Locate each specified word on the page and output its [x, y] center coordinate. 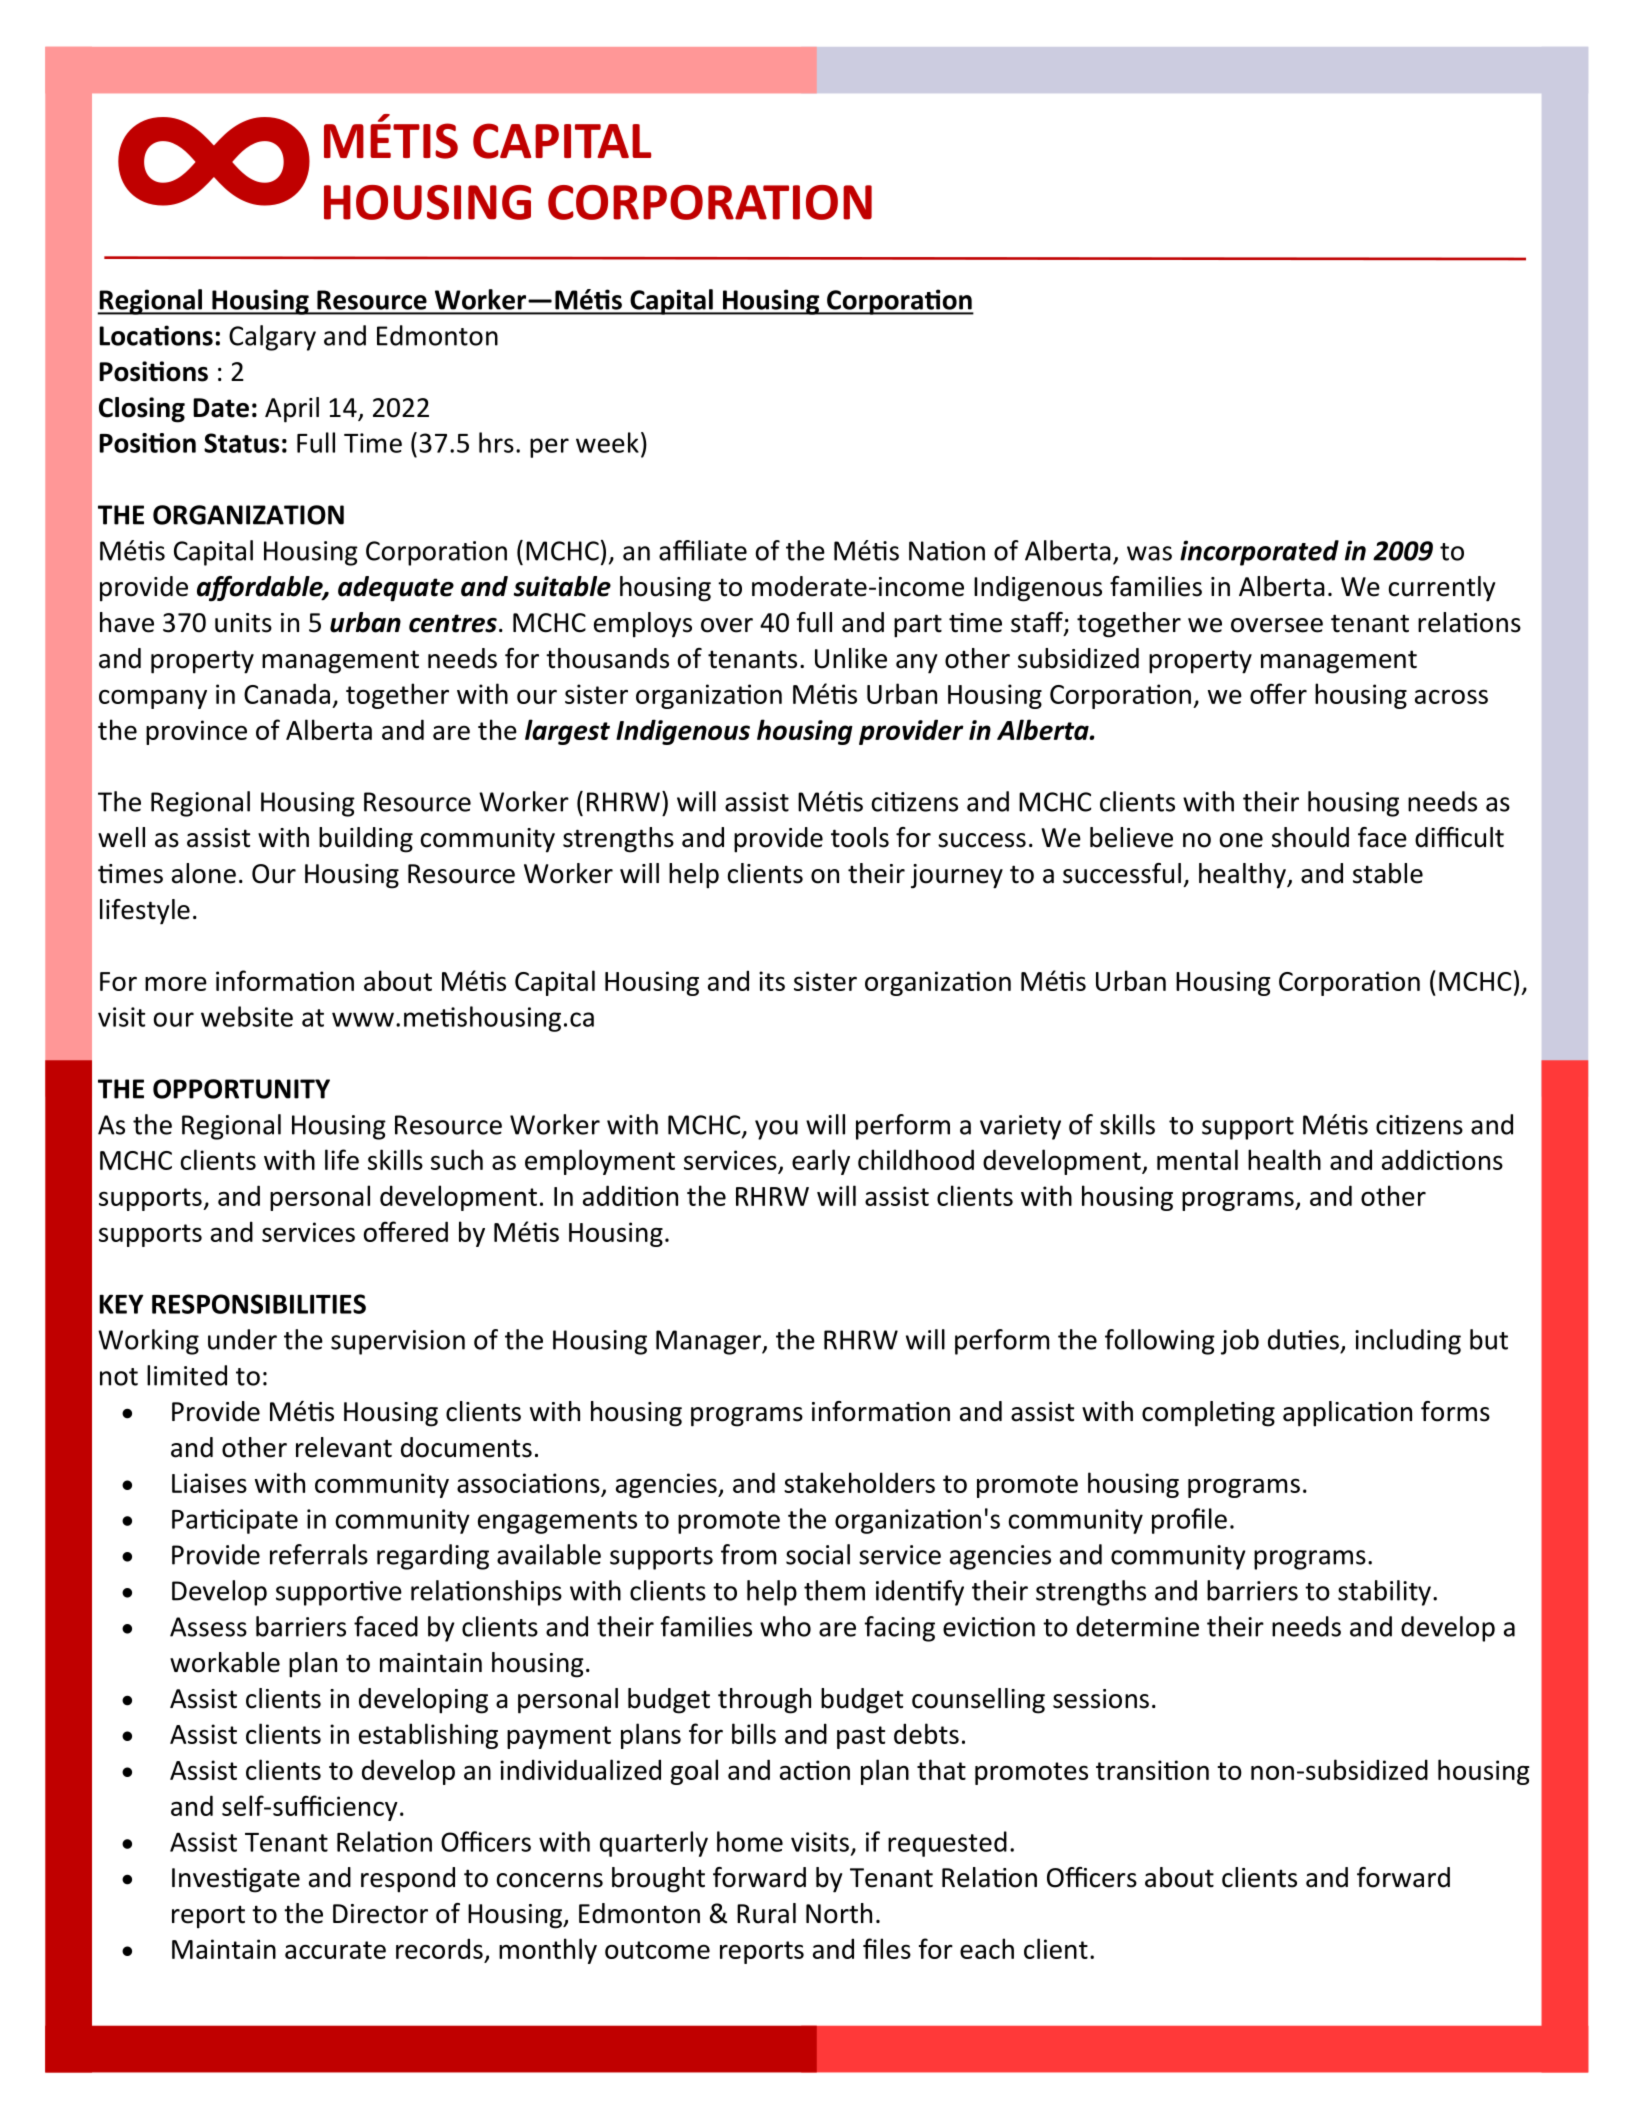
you [776, 1130]
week [607, 442]
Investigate [236, 1880]
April [292, 410]
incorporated [1259, 553]
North [839, 1913]
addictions [1442, 1159]
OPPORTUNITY [241, 1089]
